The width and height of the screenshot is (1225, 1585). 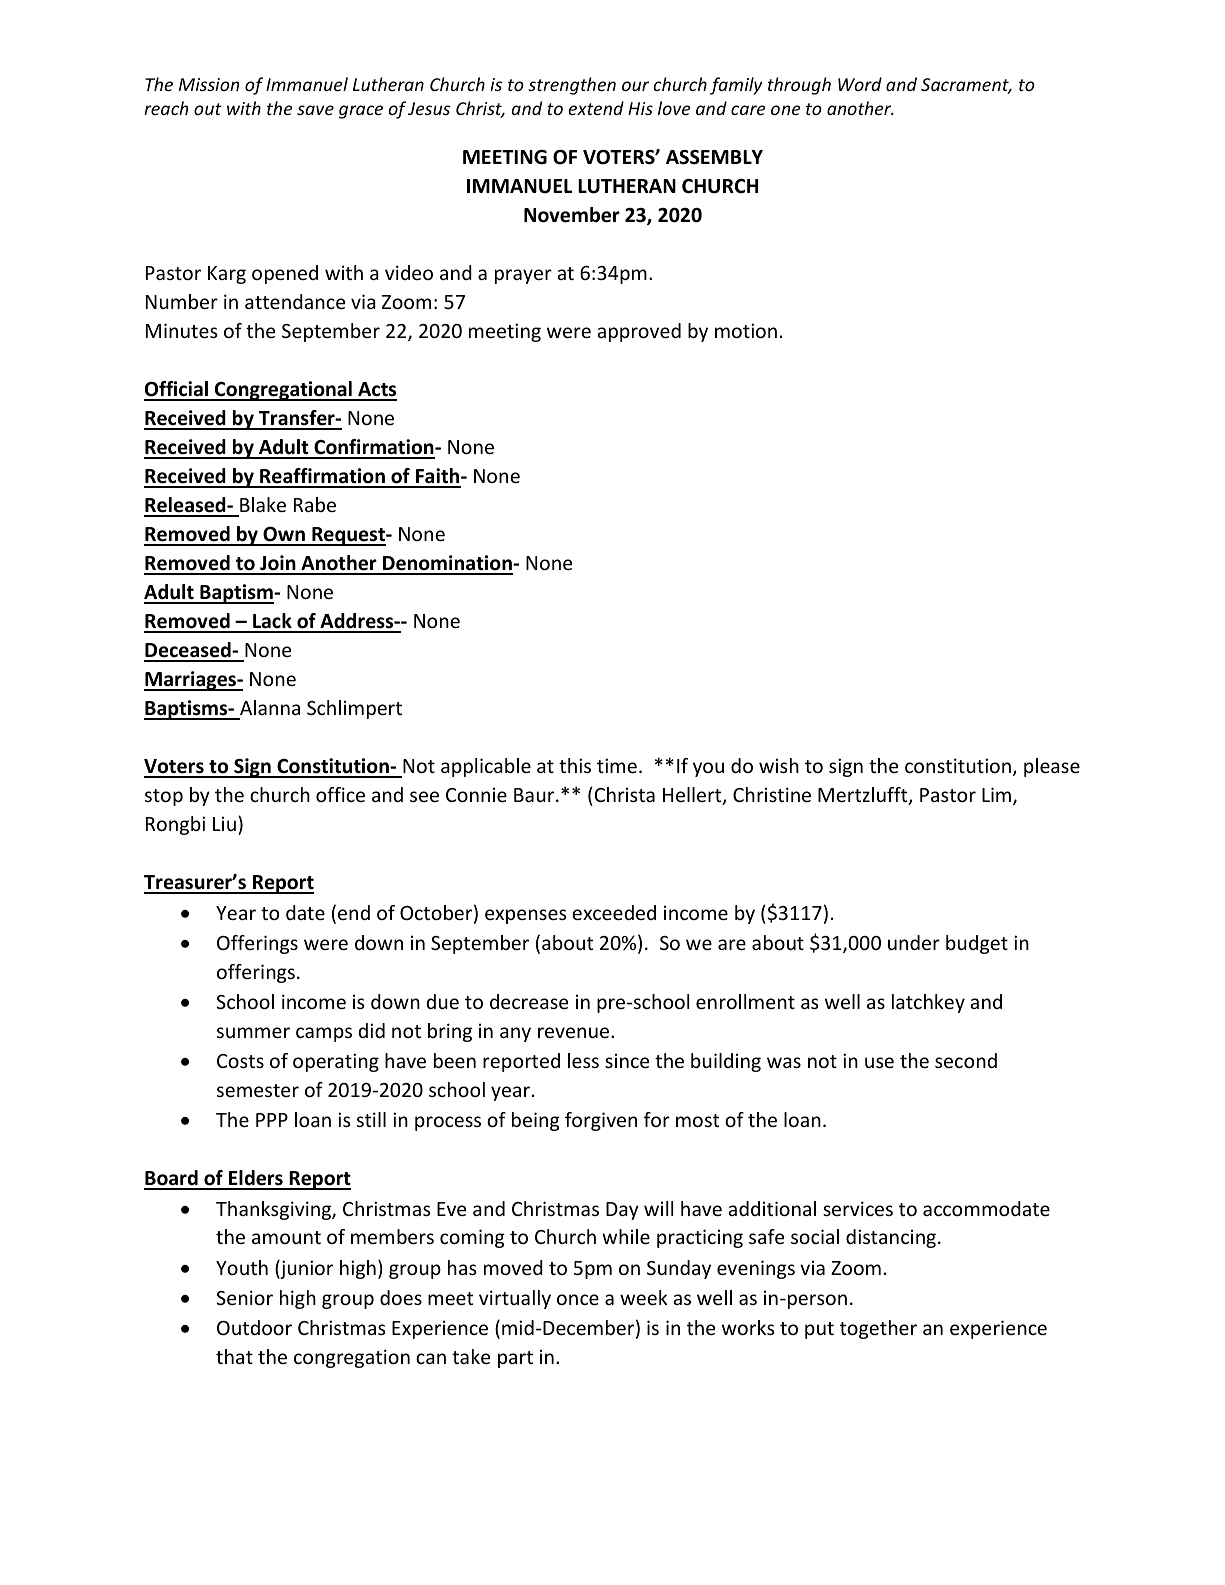 I want to click on Outdoor, so click(x=254, y=1327).
